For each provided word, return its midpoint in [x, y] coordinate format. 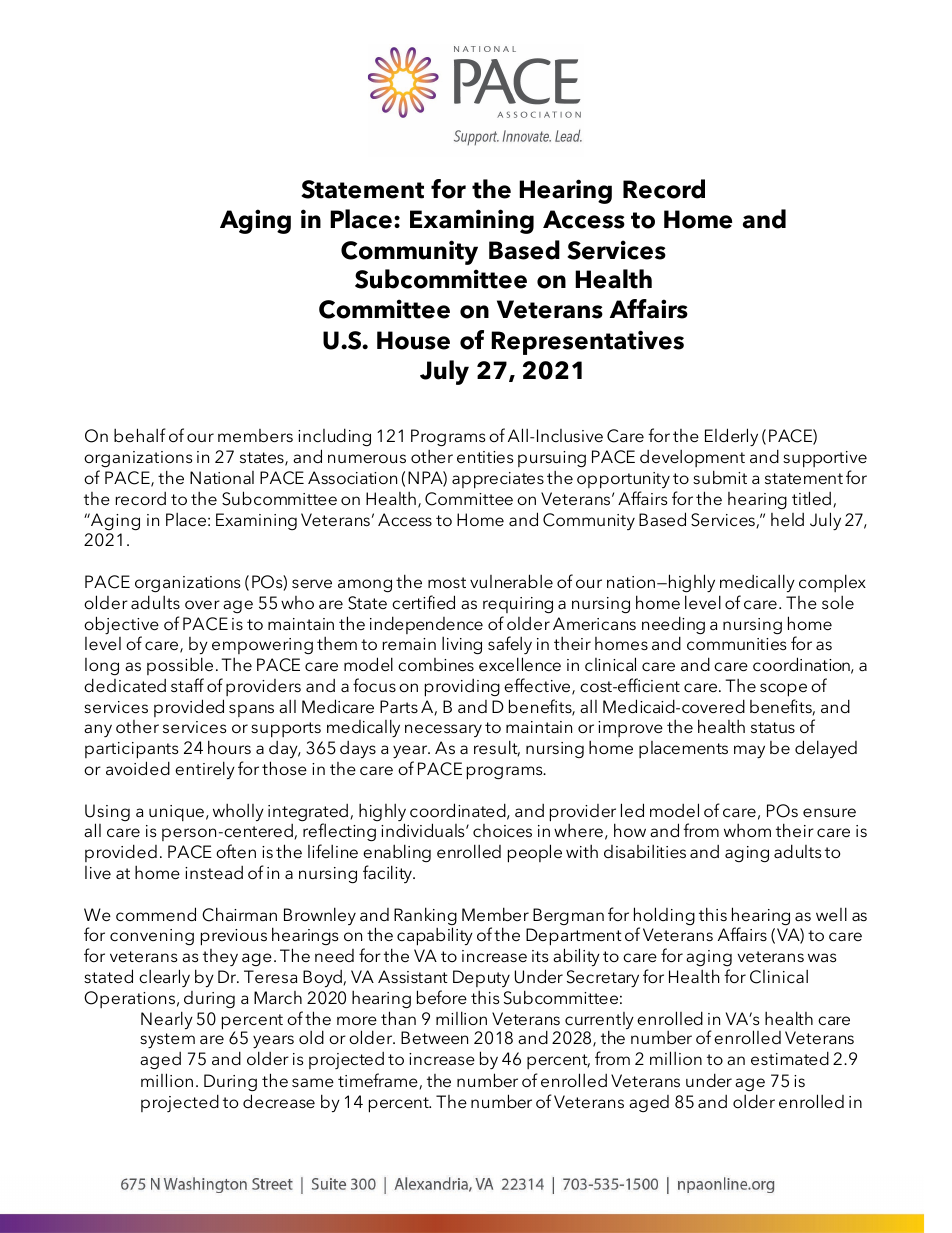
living [462, 646]
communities [736, 644]
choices [502, 831]
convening [152, 937]
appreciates [498, 480]
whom [747, 830]
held [787, 520]
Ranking [425, 917]
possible [180, 666]
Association [352, 478]
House [413, 340]
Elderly [731, 437]
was [822, 957]
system [167, 1040]
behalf [140, 435]
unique [176, 813]
